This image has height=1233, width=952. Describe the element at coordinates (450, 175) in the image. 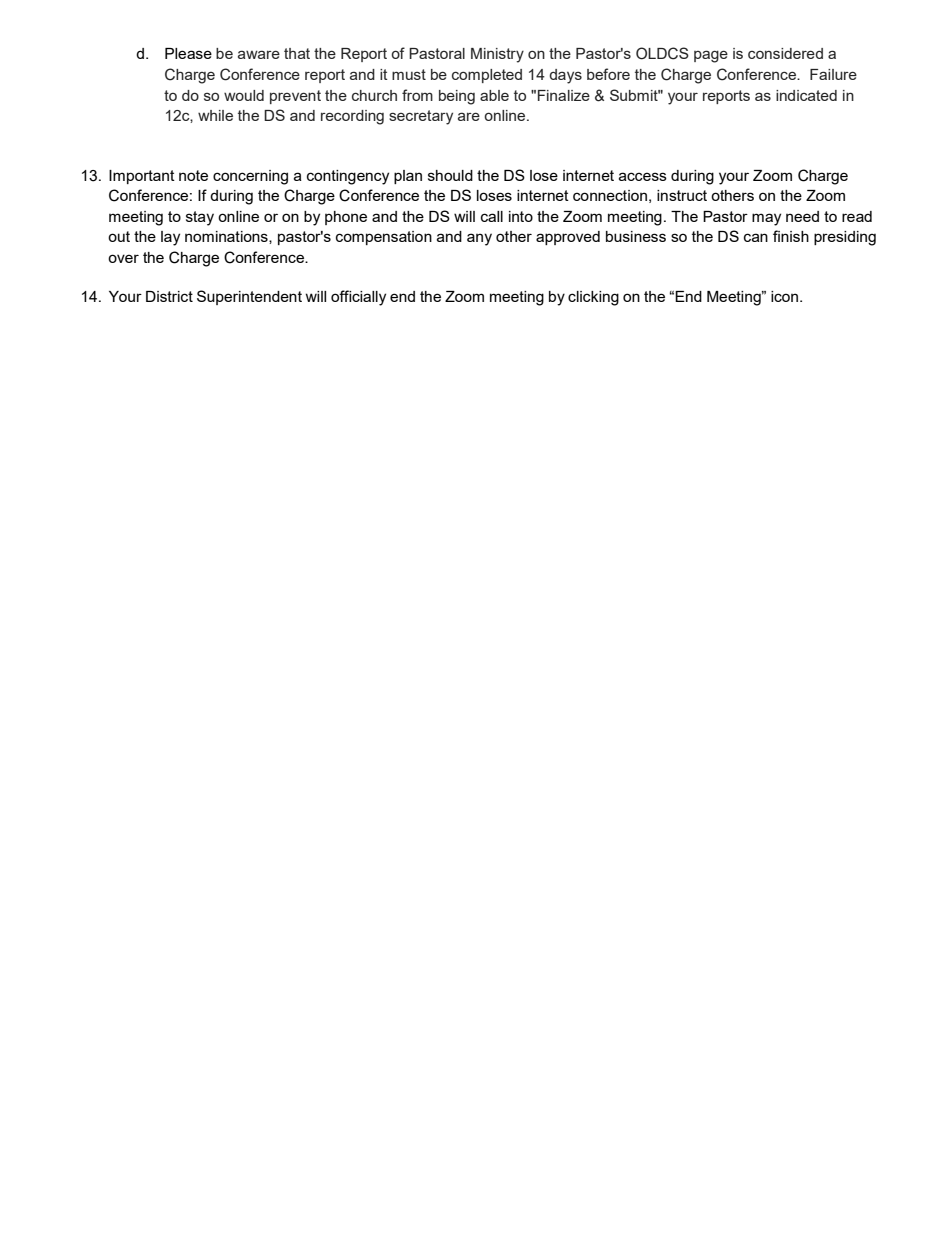

I see `should` at that location.
